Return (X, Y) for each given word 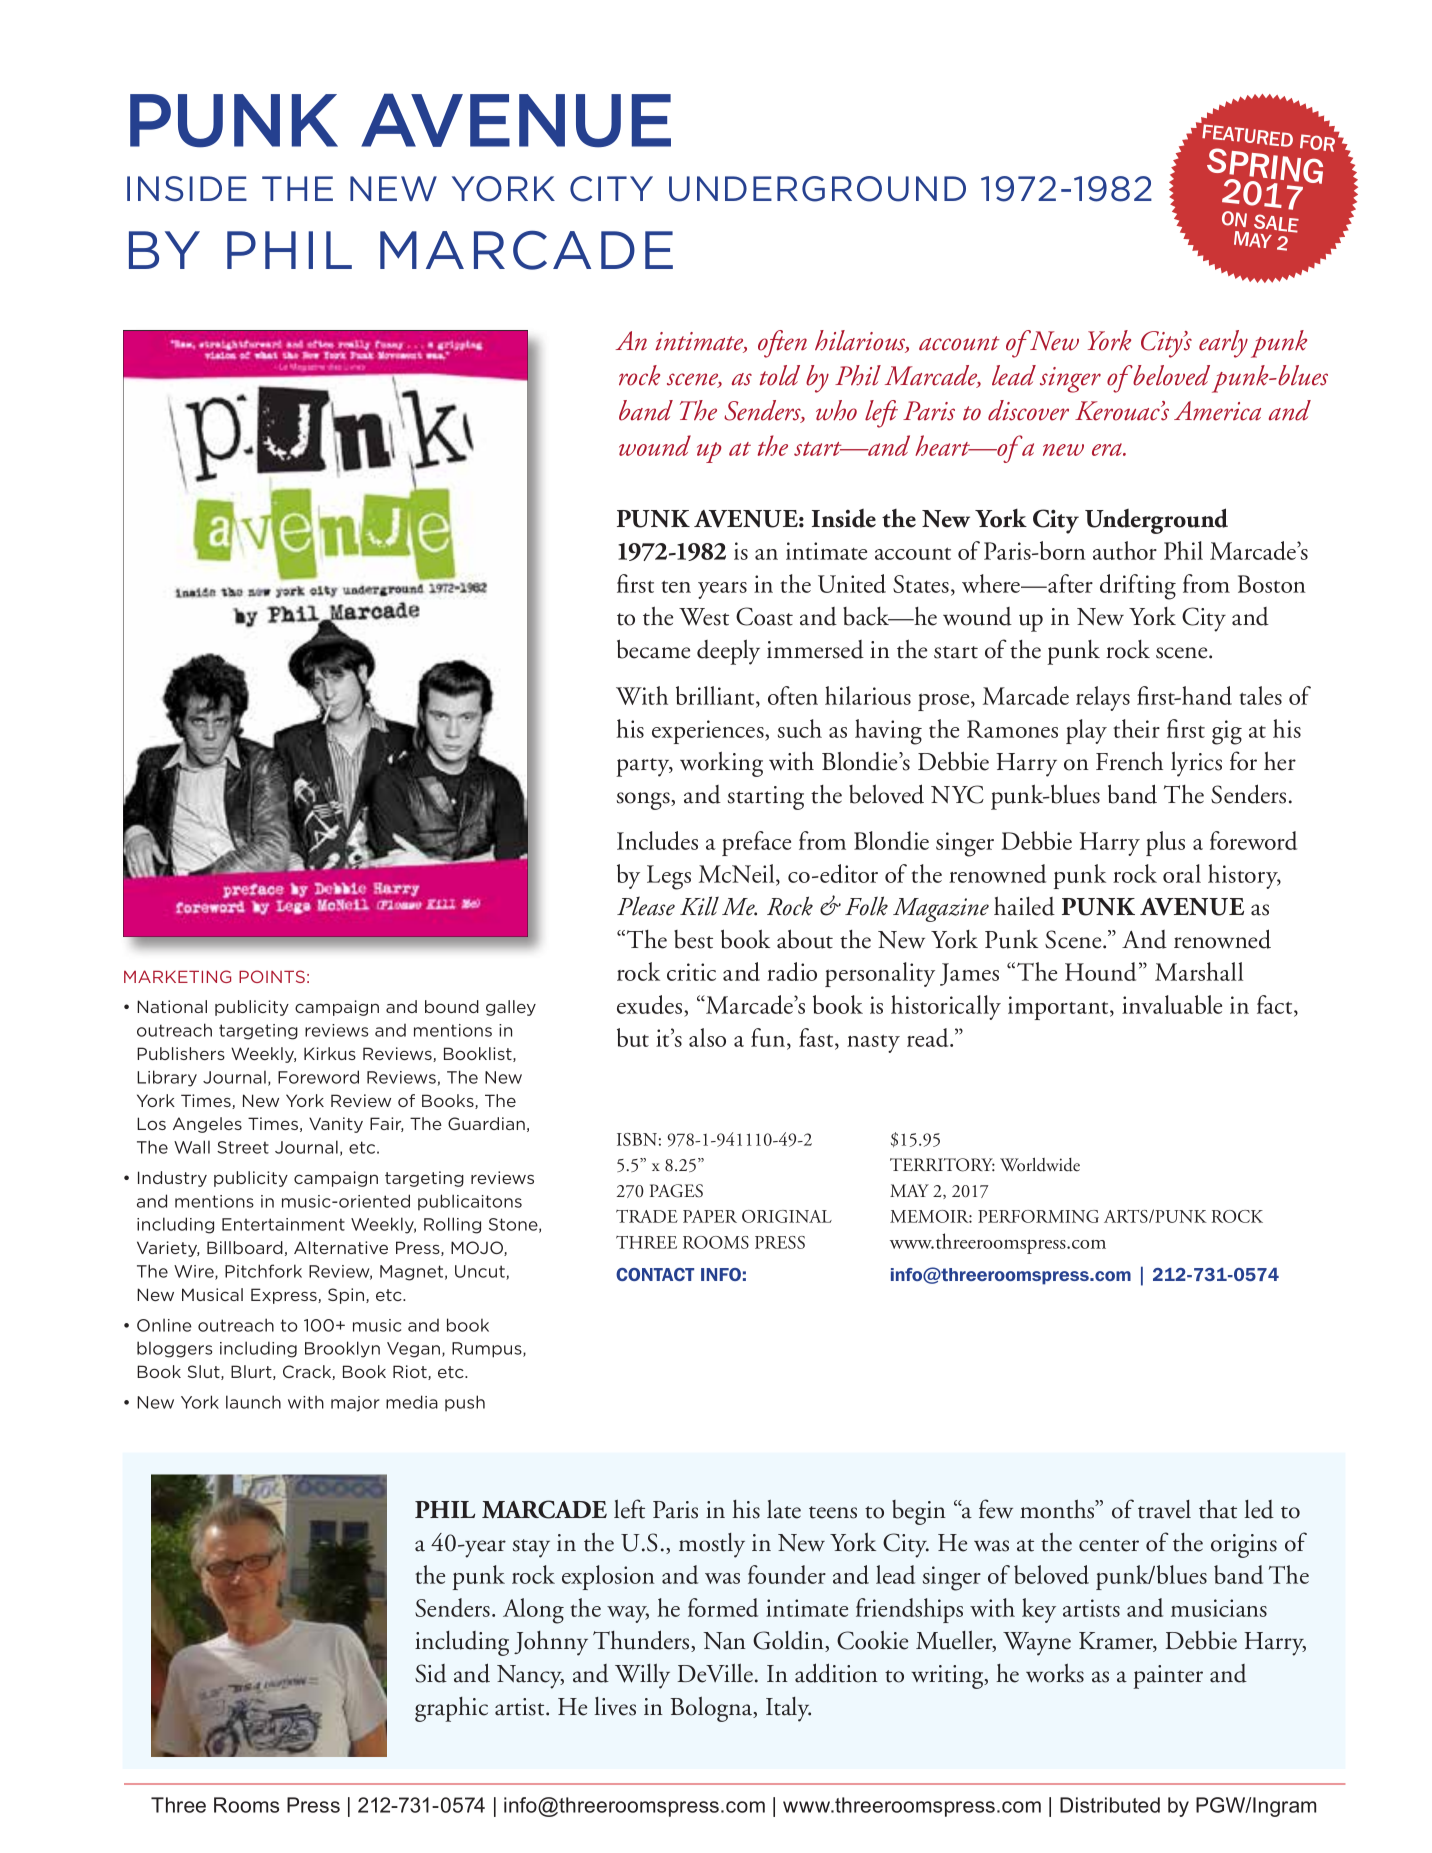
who (836, 410)
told (779, 375)
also (707, 1037)
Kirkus (330, 1053)
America (1217, 411)
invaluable (1172, 1004)
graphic (451, 1709)
